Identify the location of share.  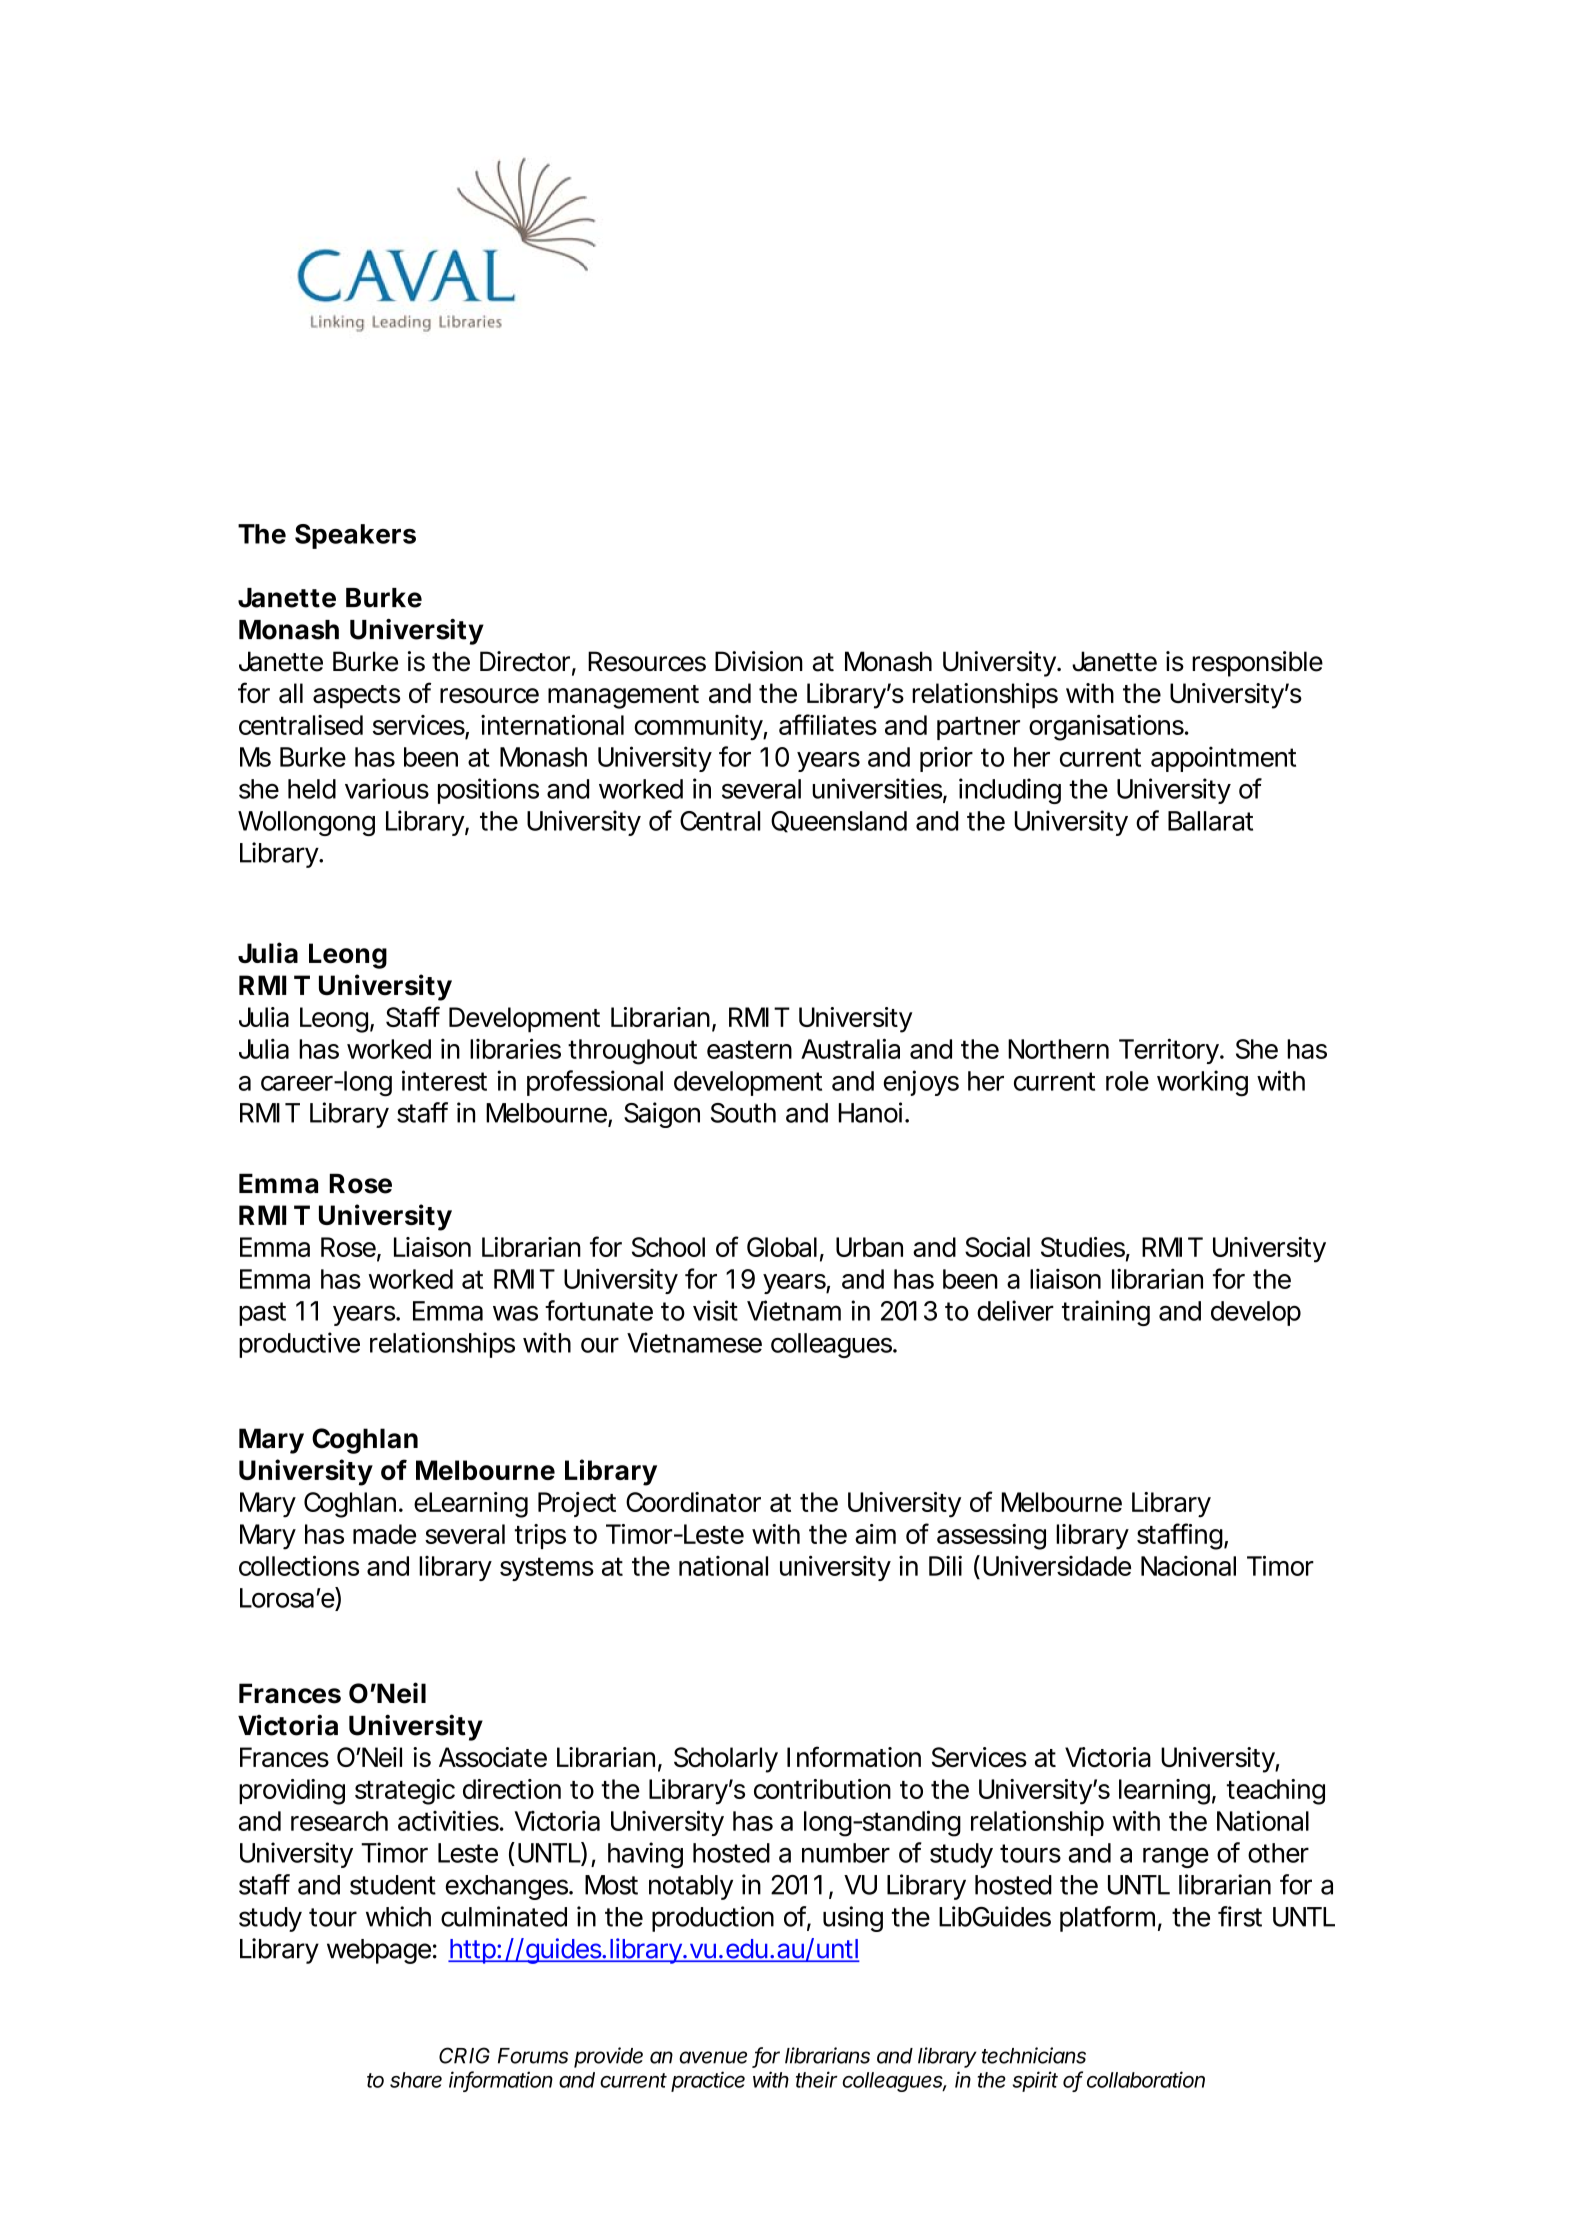
(416, 2080).
